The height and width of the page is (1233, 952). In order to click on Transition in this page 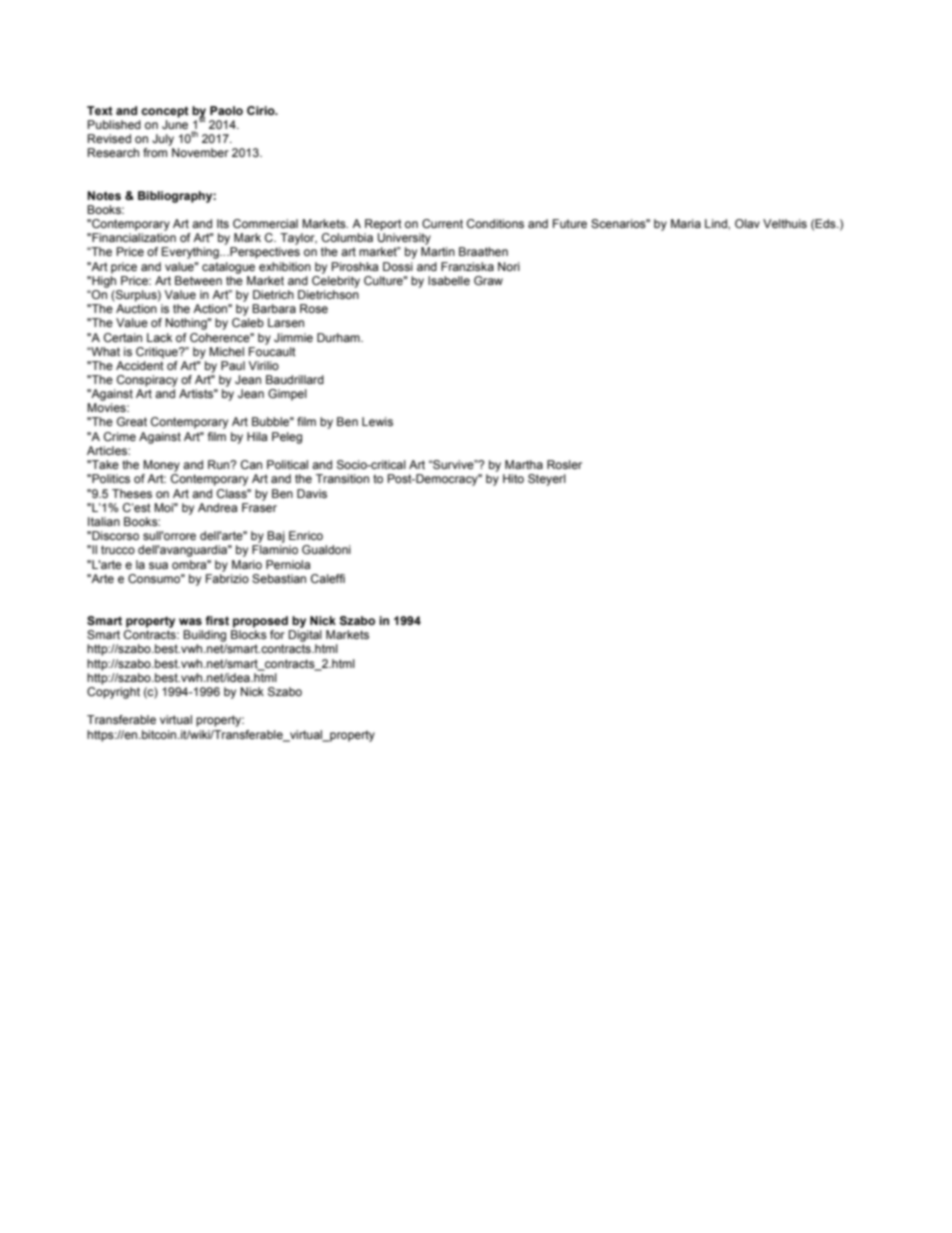, I will do `click(342, 478)`.
